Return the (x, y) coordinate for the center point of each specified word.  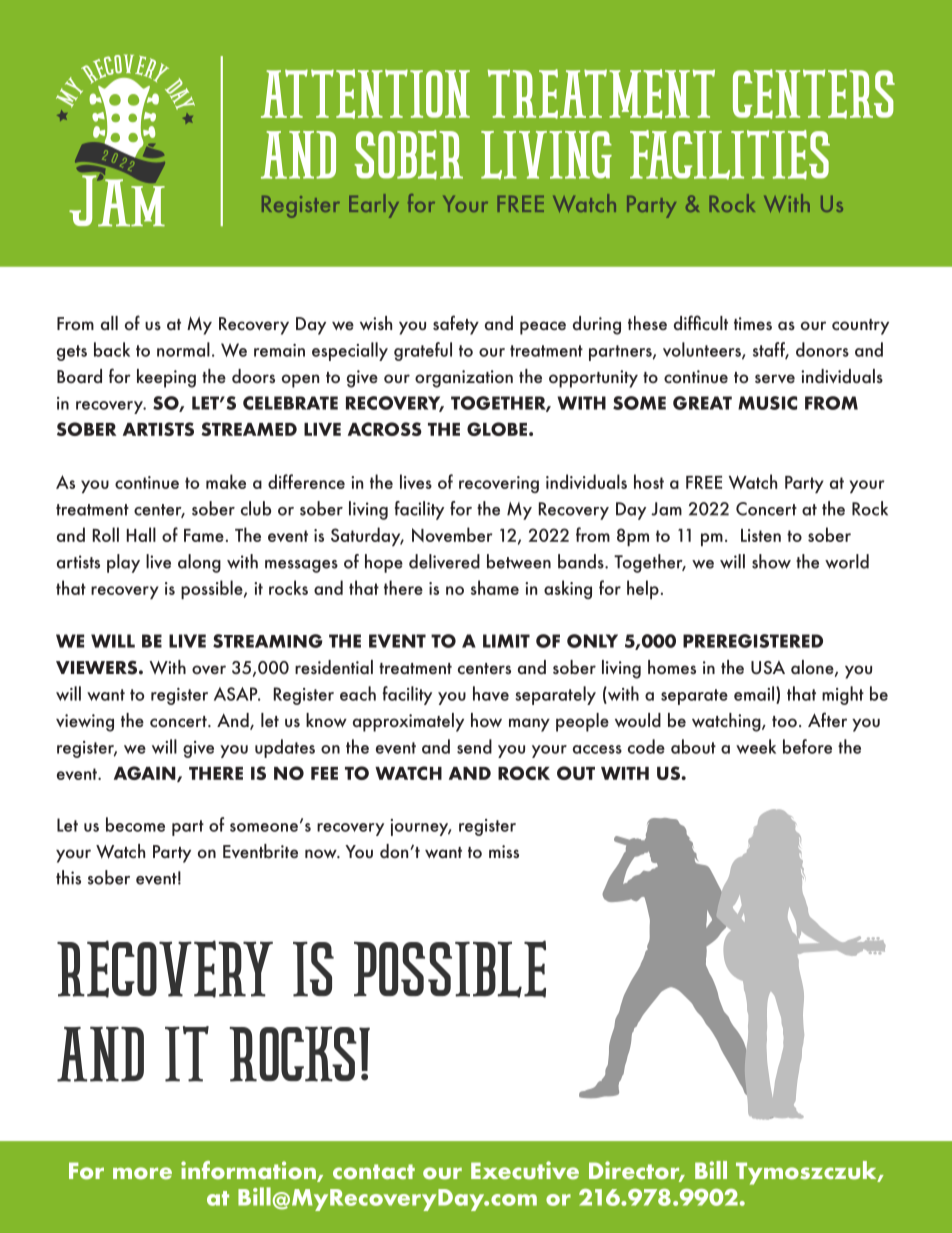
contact (374, 1172)
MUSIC (767, 403)
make (226, 481)
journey (421, 827)
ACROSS (385, 429)
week (756, 746)
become (135, 824)
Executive (525, 1170)
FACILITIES (730, 155)
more (142, 1173)
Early (374, 206)
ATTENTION (365, 94)
